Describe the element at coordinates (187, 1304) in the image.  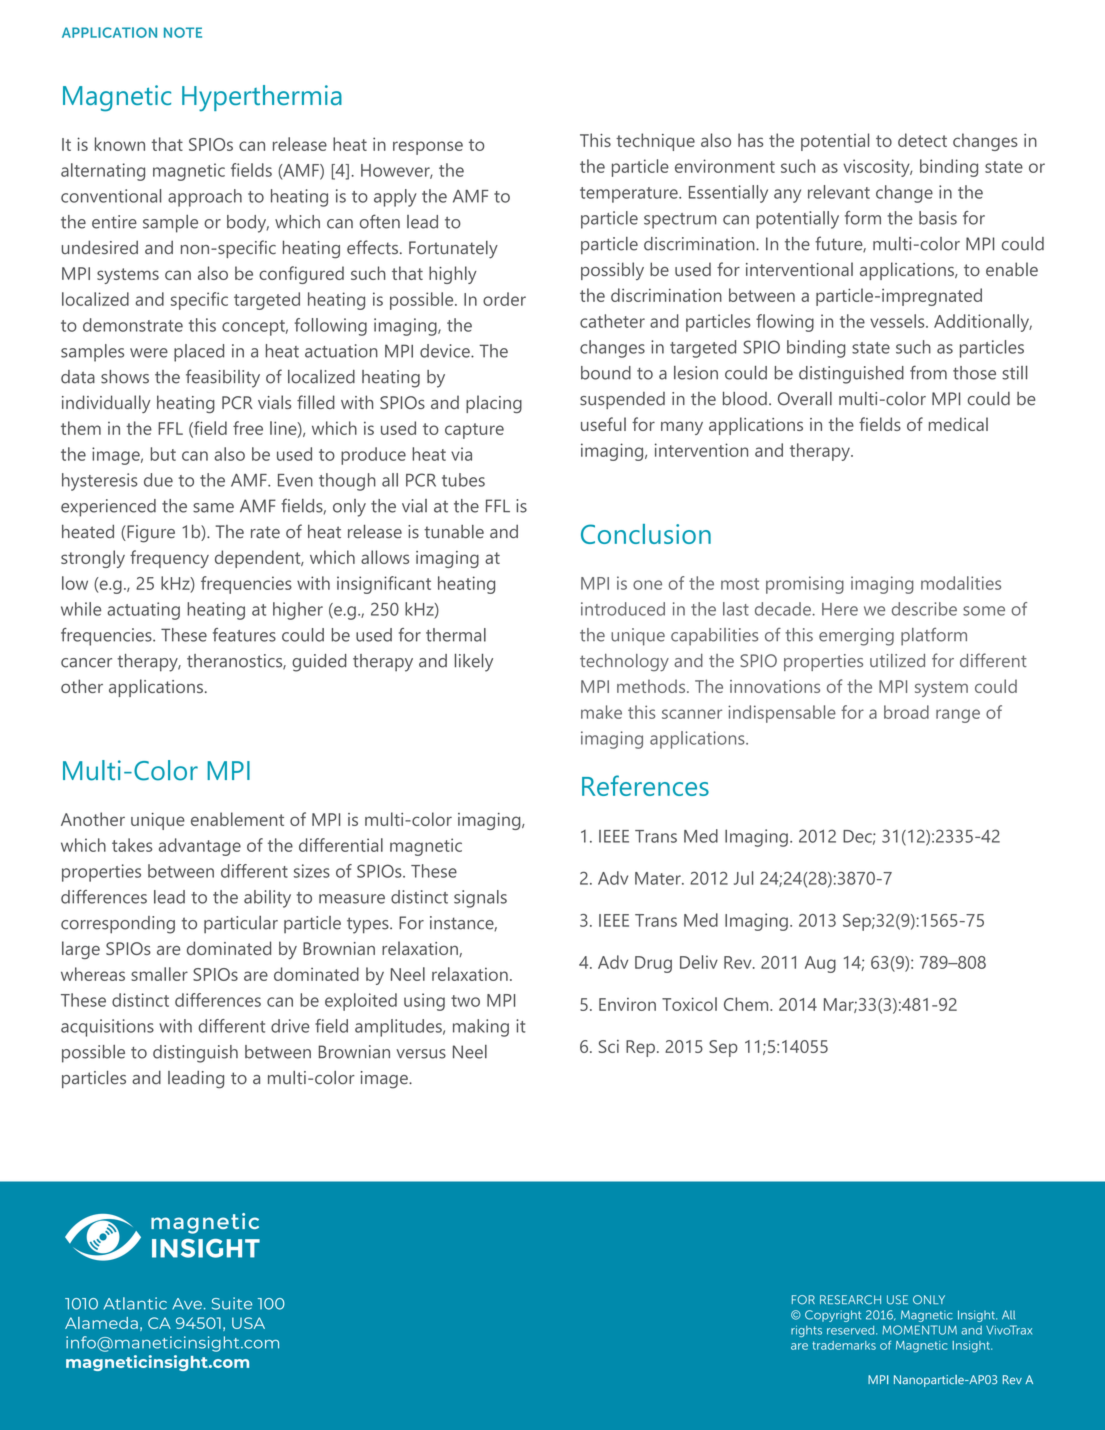
I see `Ave` at that location.
